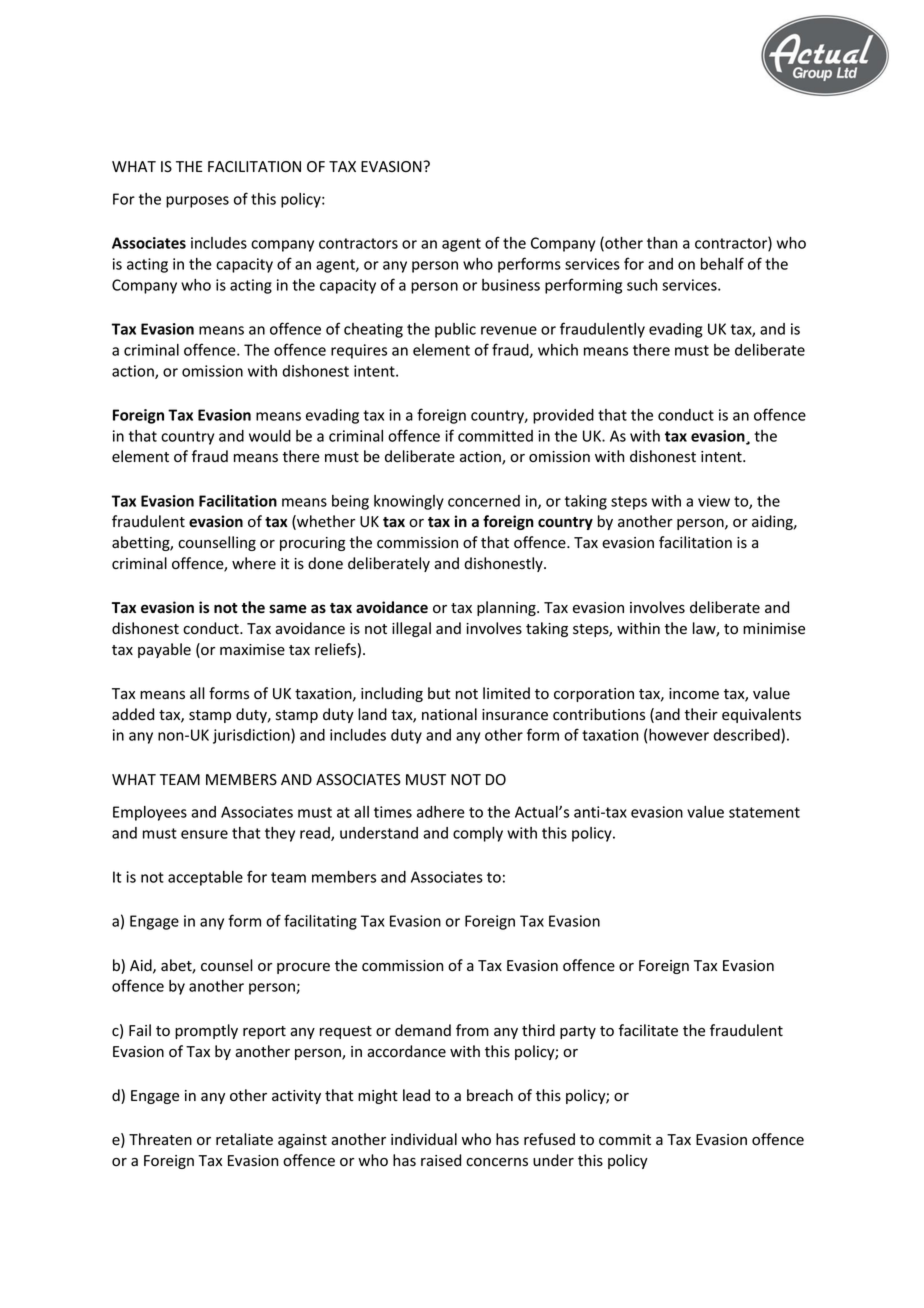 Image resolution: width=924 pixels, height=1308 pixels. I want to click on procure, so click(303, 968).
